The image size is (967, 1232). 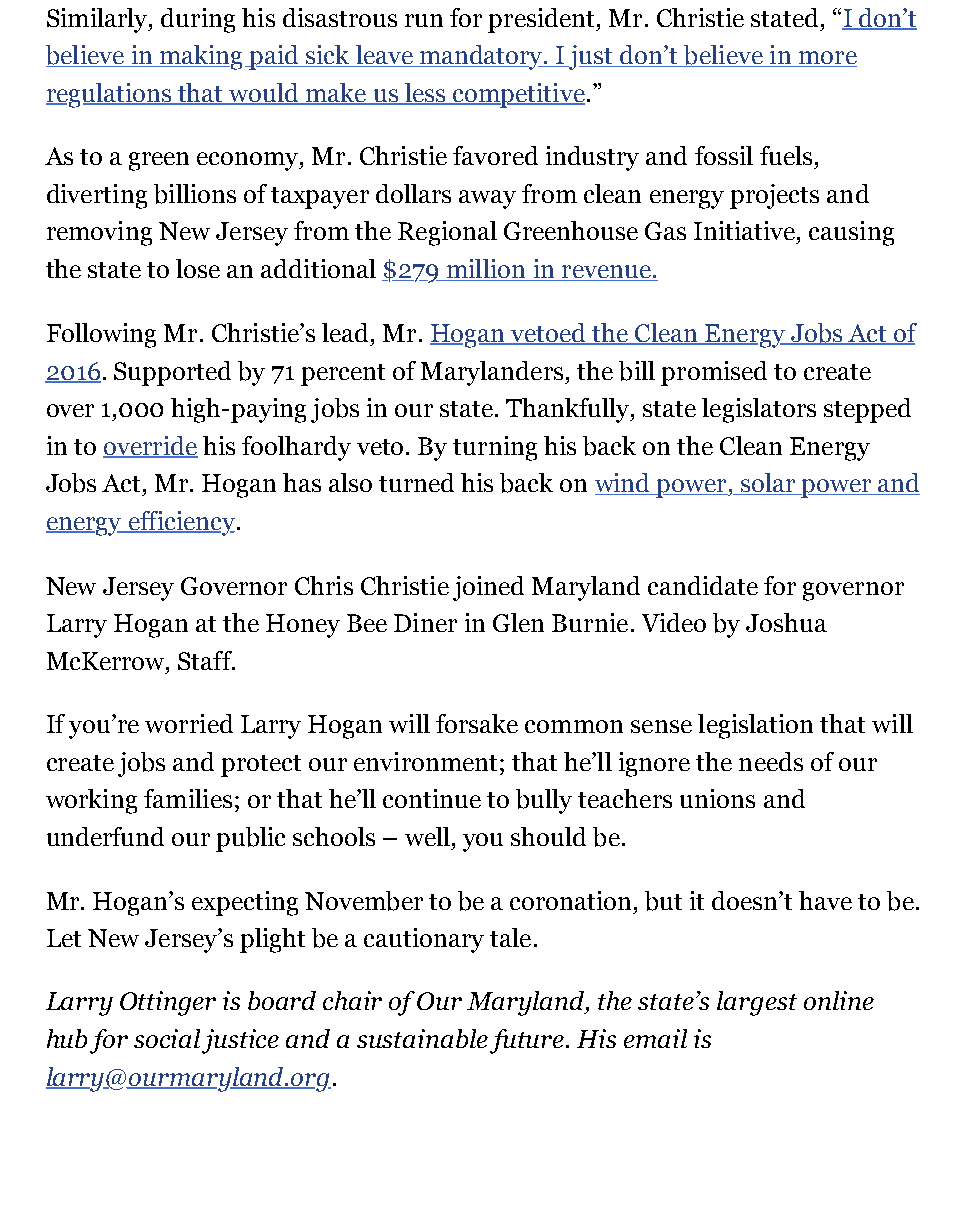 What do you see at coordinates (482, 57) in the image?
I see `mandatory` at bounding box center [482, 57].
